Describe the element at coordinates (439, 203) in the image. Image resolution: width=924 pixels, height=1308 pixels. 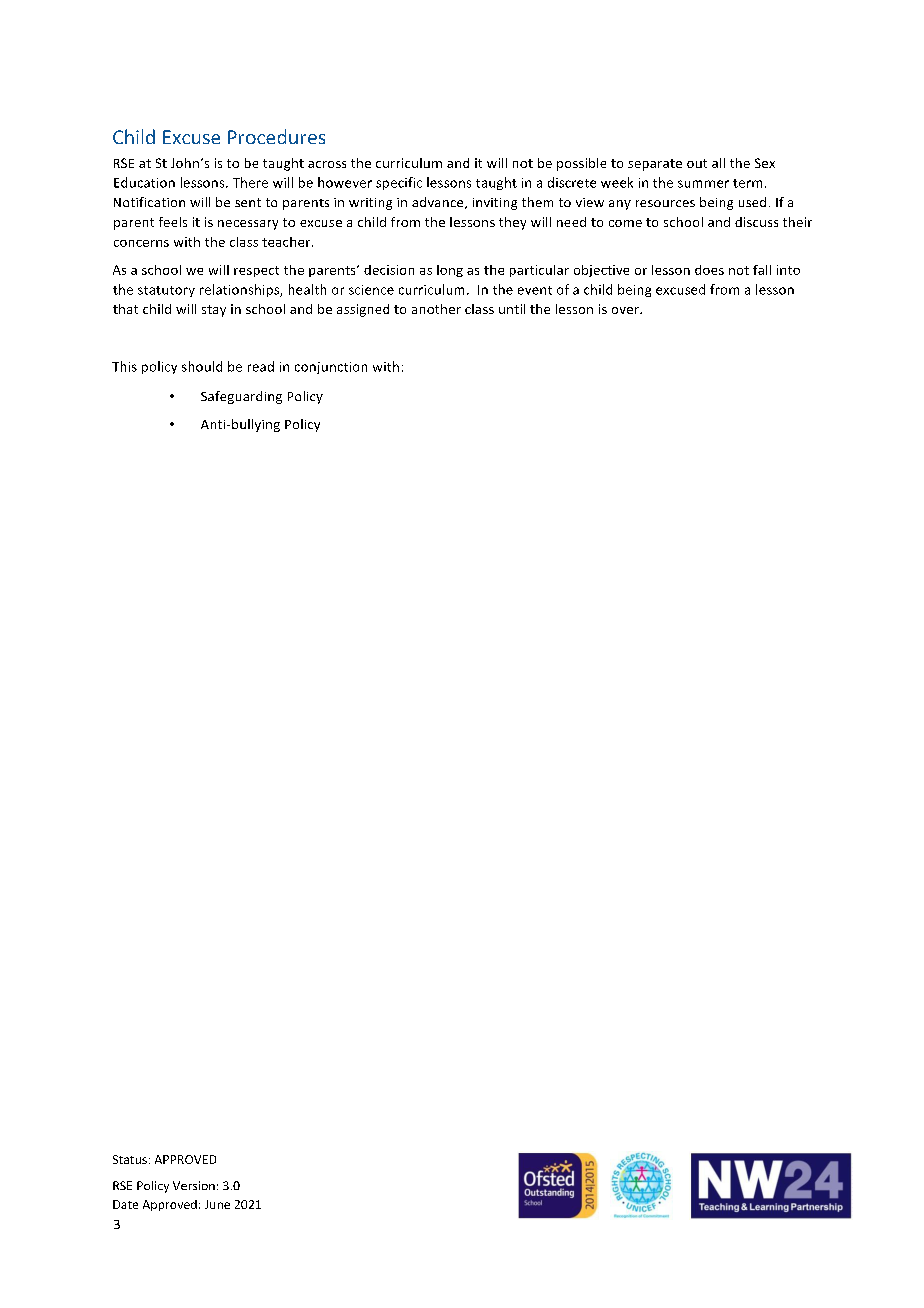
I see `advance` at that location.
